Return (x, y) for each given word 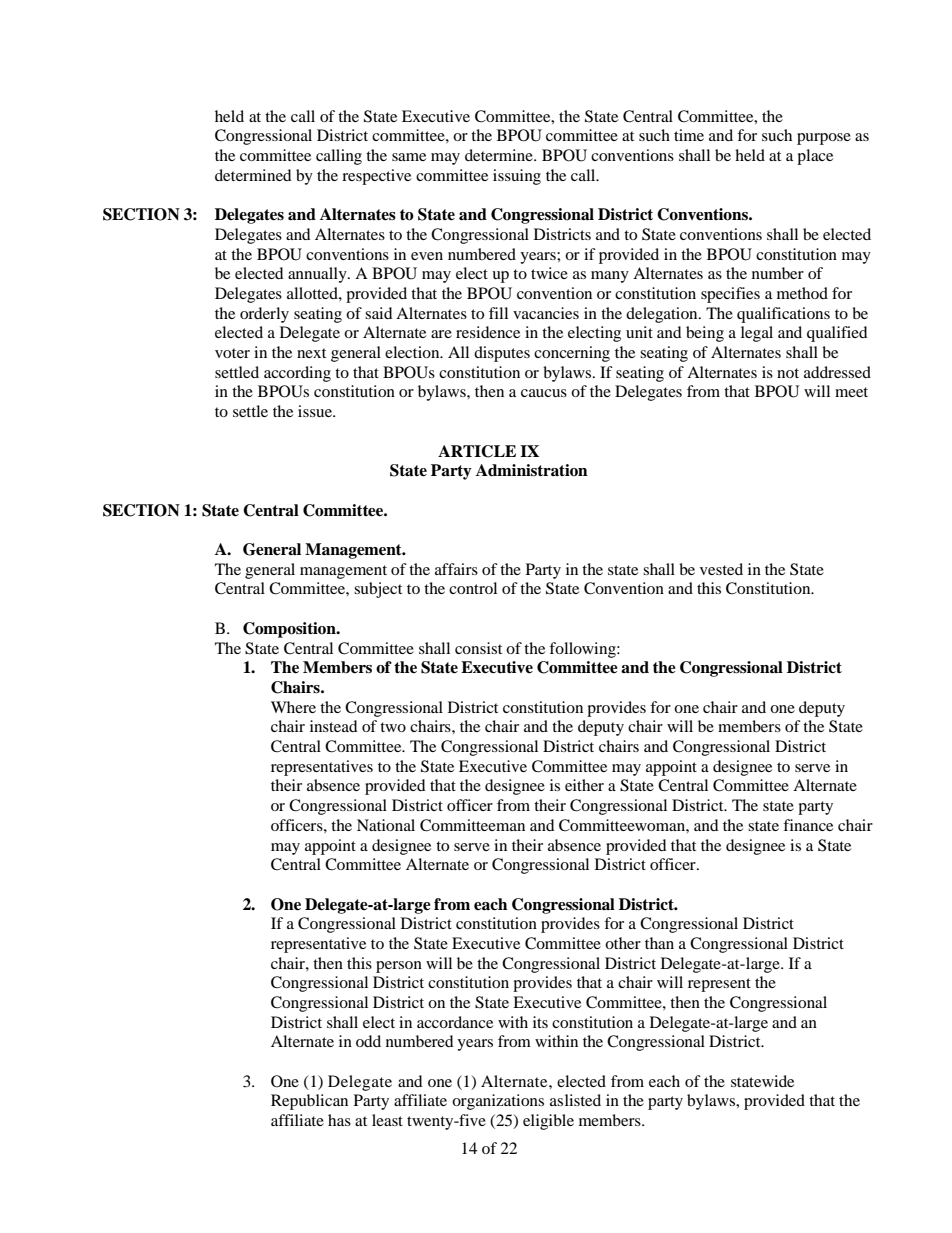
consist (478, 648)
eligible (548, 1122)
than (659, 943)
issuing (517, 177)
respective (376, 177)
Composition (290, 630)
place (815, 157)
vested (721, 569)
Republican (309, 1102)
